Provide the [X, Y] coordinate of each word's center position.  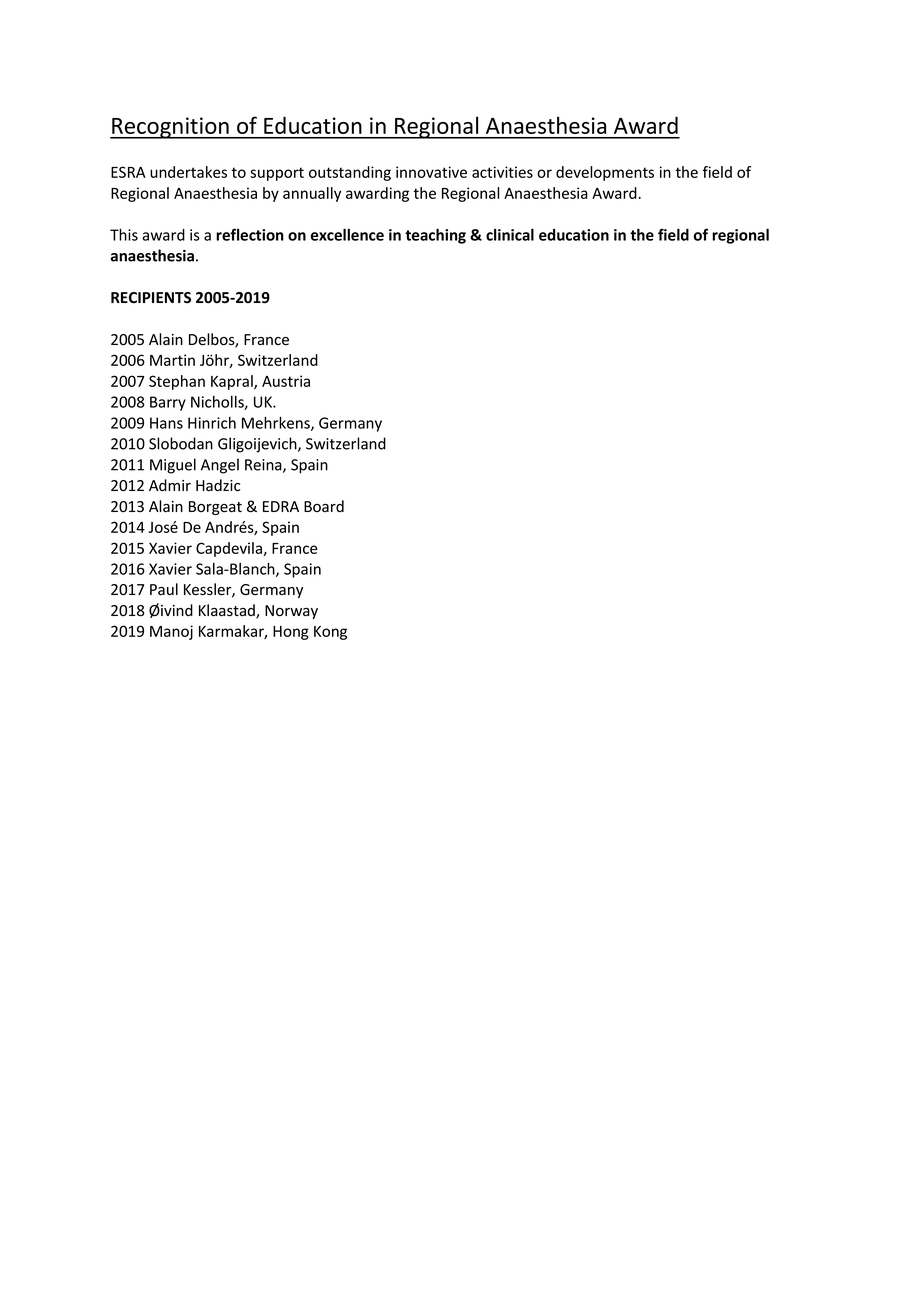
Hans [166, 423]
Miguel [173, 466]
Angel [220, 466]
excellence [347, 235]
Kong [330, 633]
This [124, 235]
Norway [291, 612]
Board [324, 506]
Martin [172, 360]
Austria [286, 381]
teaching [435, 236]
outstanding [350, 173]
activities [502, 172]
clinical [510, 235]
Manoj [171, 632]
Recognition [170, 128]
